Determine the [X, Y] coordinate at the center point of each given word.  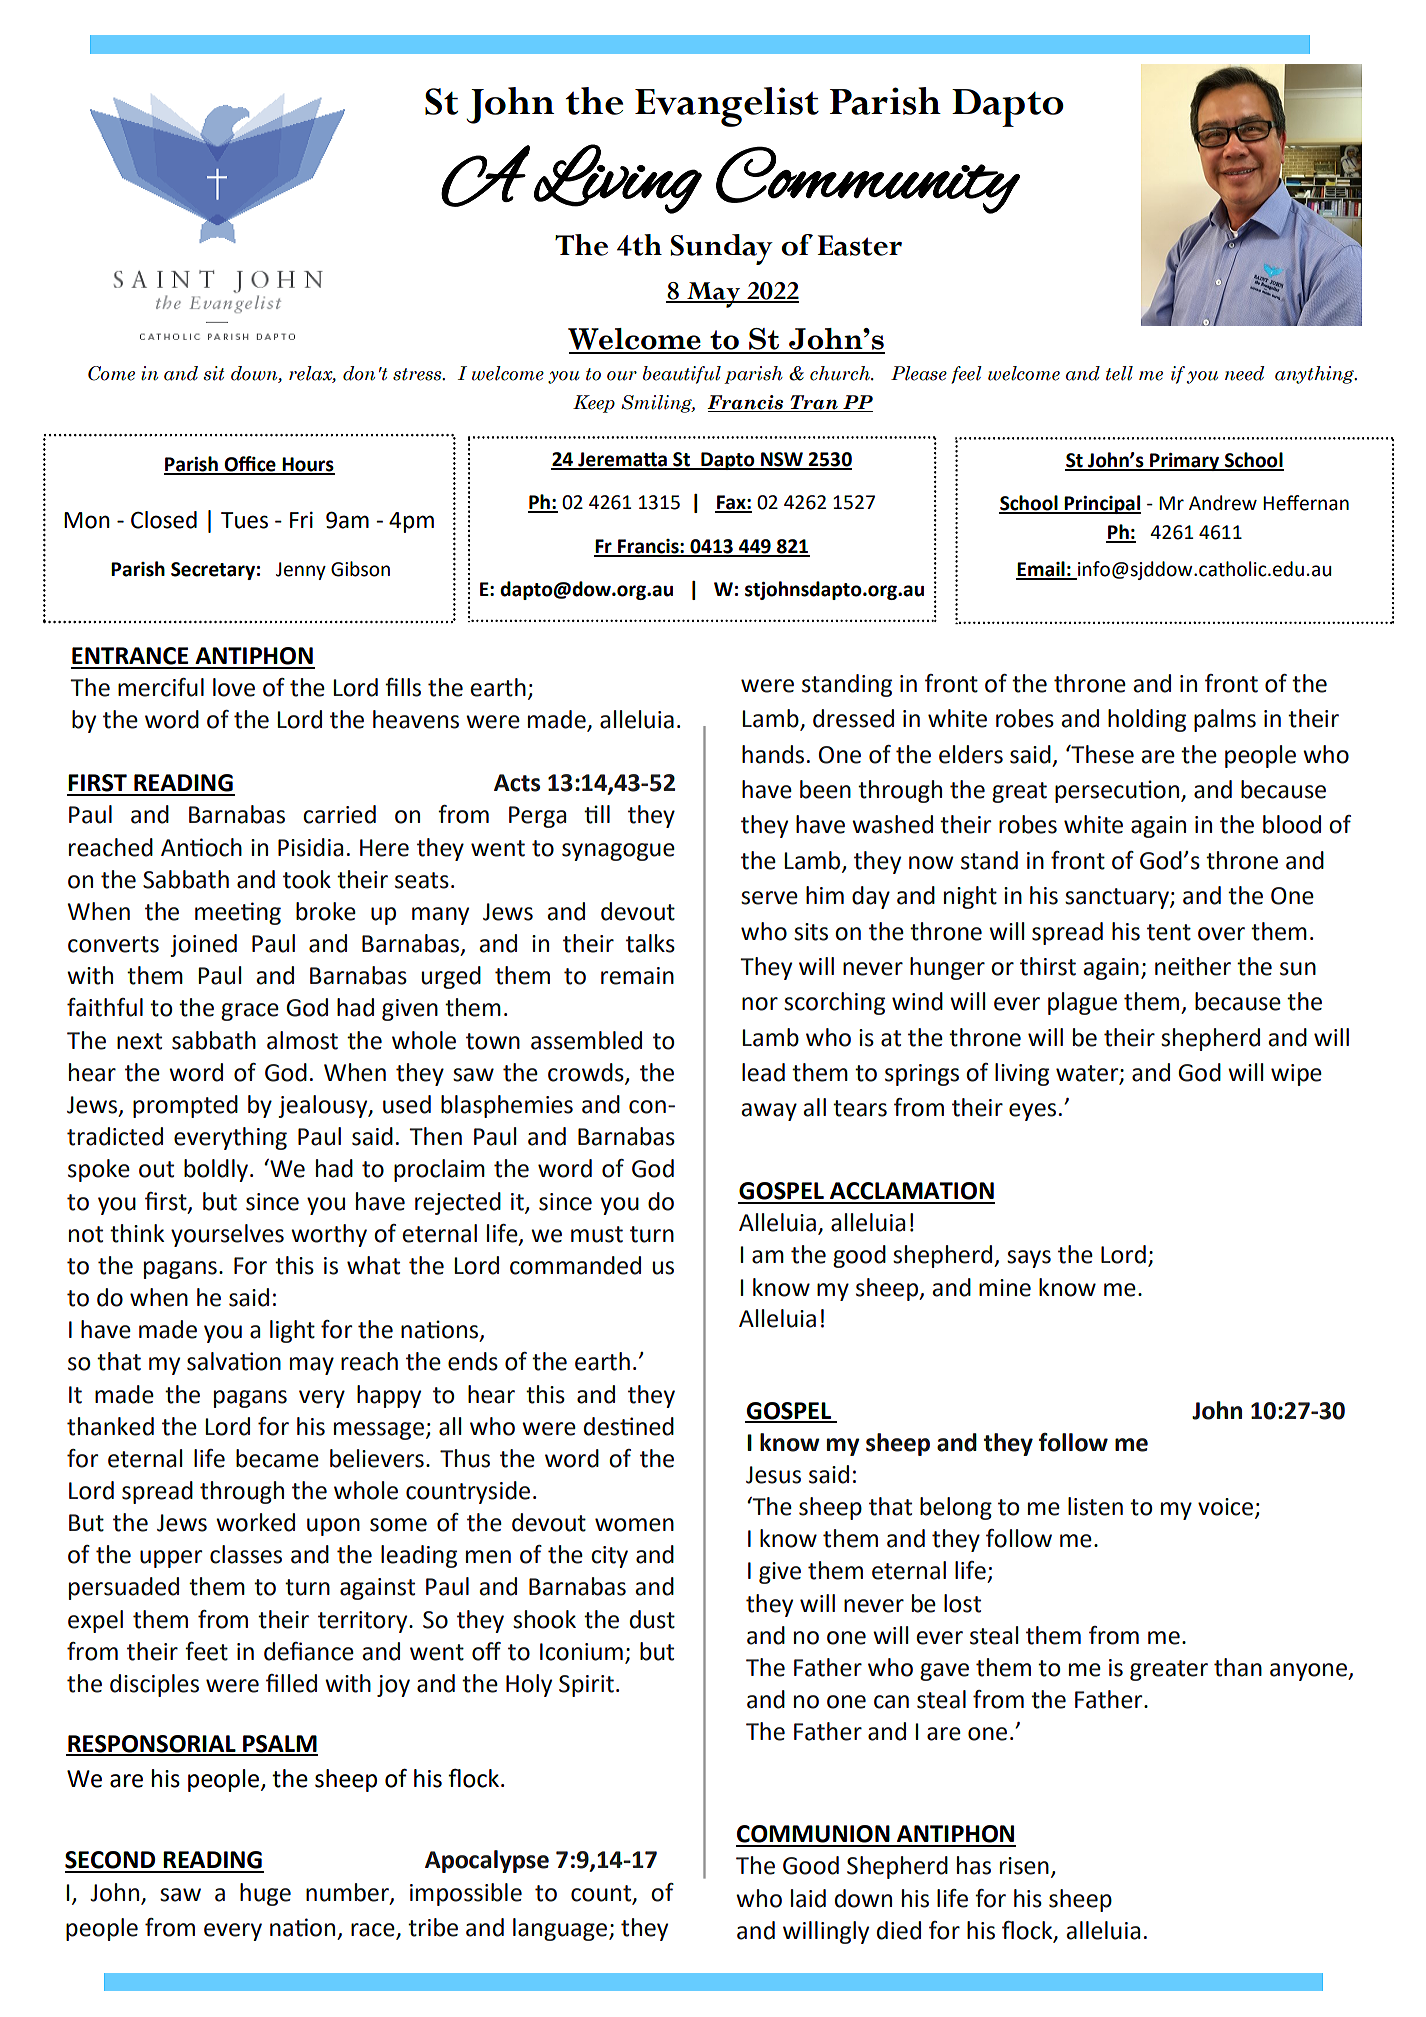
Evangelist [727, 107]
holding [1147, 720]
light [292, 1331]
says [1029, 1259]
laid [808, 1898]
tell [1119, 373]
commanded [575, 1265]
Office [250, 465]
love [234, 687]
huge [265, 1894]
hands [773, 754]
